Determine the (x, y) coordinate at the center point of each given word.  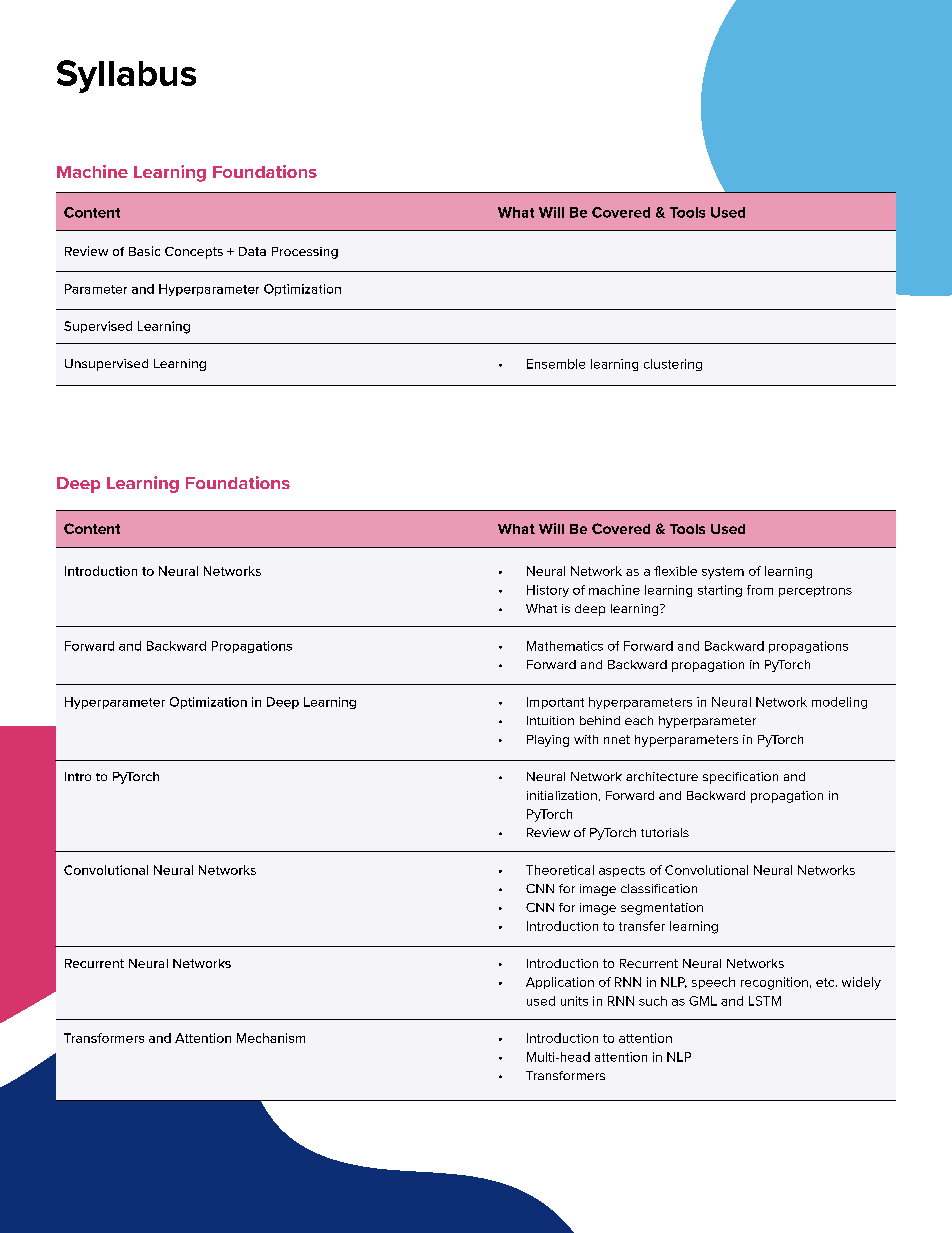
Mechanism (271, 1038)
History (548, 591)
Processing (305, 253)
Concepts (194, 253)
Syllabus (126, 76)
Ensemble (556, 364)
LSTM (765, 1001)
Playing (548, 741)
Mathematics (565, 646)
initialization (562, 795)
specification (740, 778)
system (723, 573)
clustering (673, 365)
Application (560, 983)
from (760, 590)
